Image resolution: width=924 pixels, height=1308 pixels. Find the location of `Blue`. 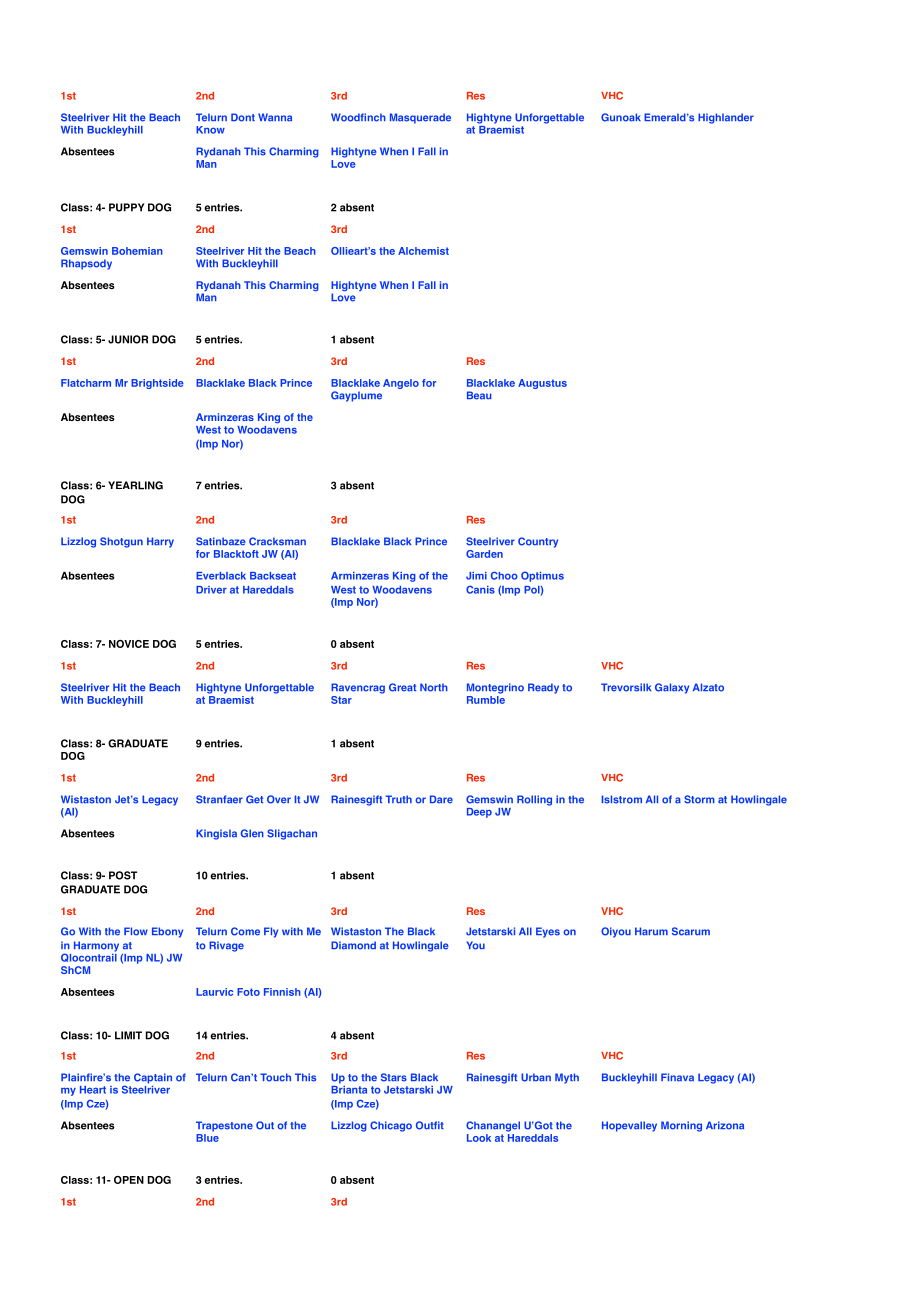

Blue is located at coordinates (207, 1138).
